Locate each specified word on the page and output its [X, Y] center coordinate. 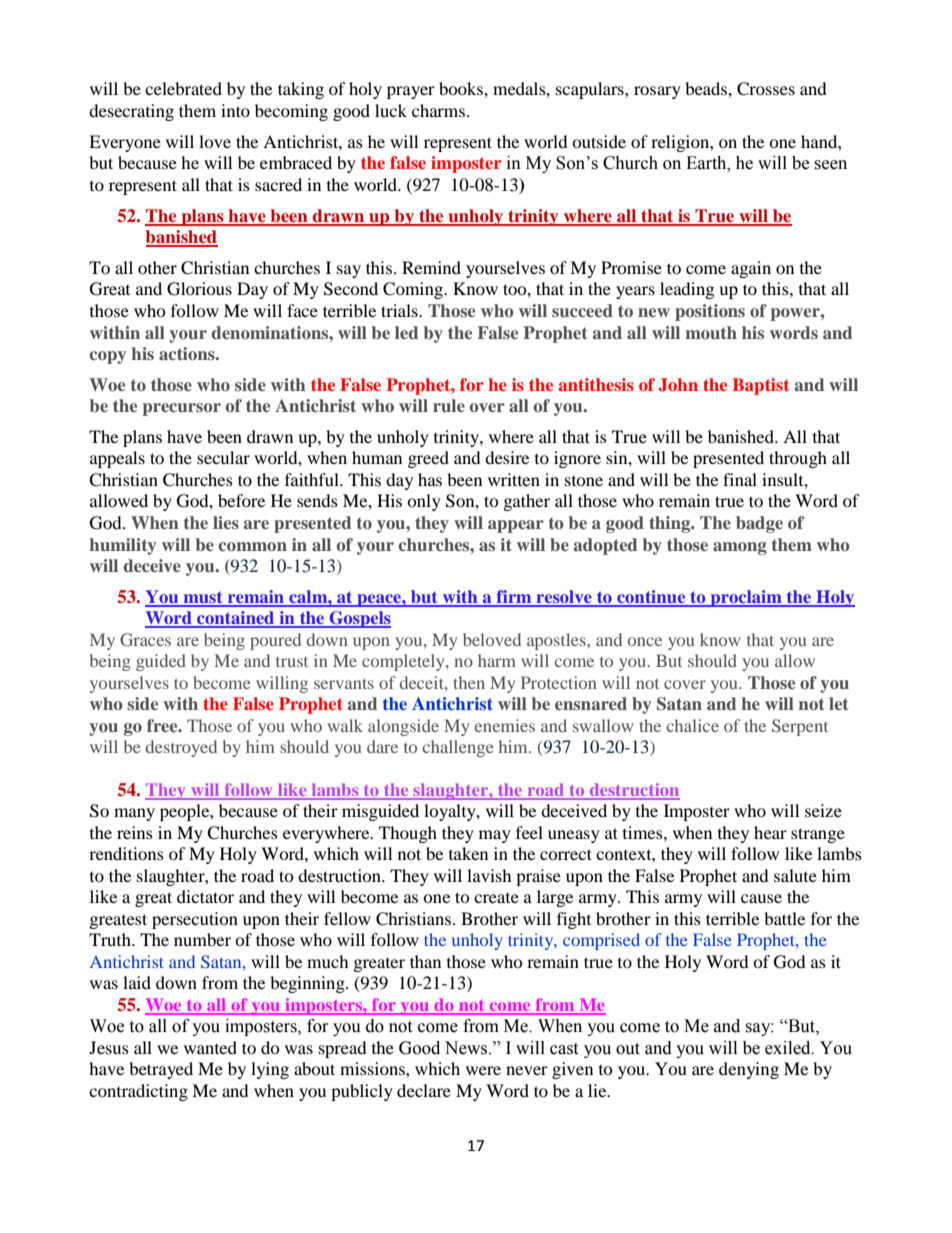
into [235, 110]
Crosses [766, 89]
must [203, 598]
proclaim [746, 598]
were [483, 1070]
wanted [210, 1047]
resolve [564, 598]
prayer [411, 92]
